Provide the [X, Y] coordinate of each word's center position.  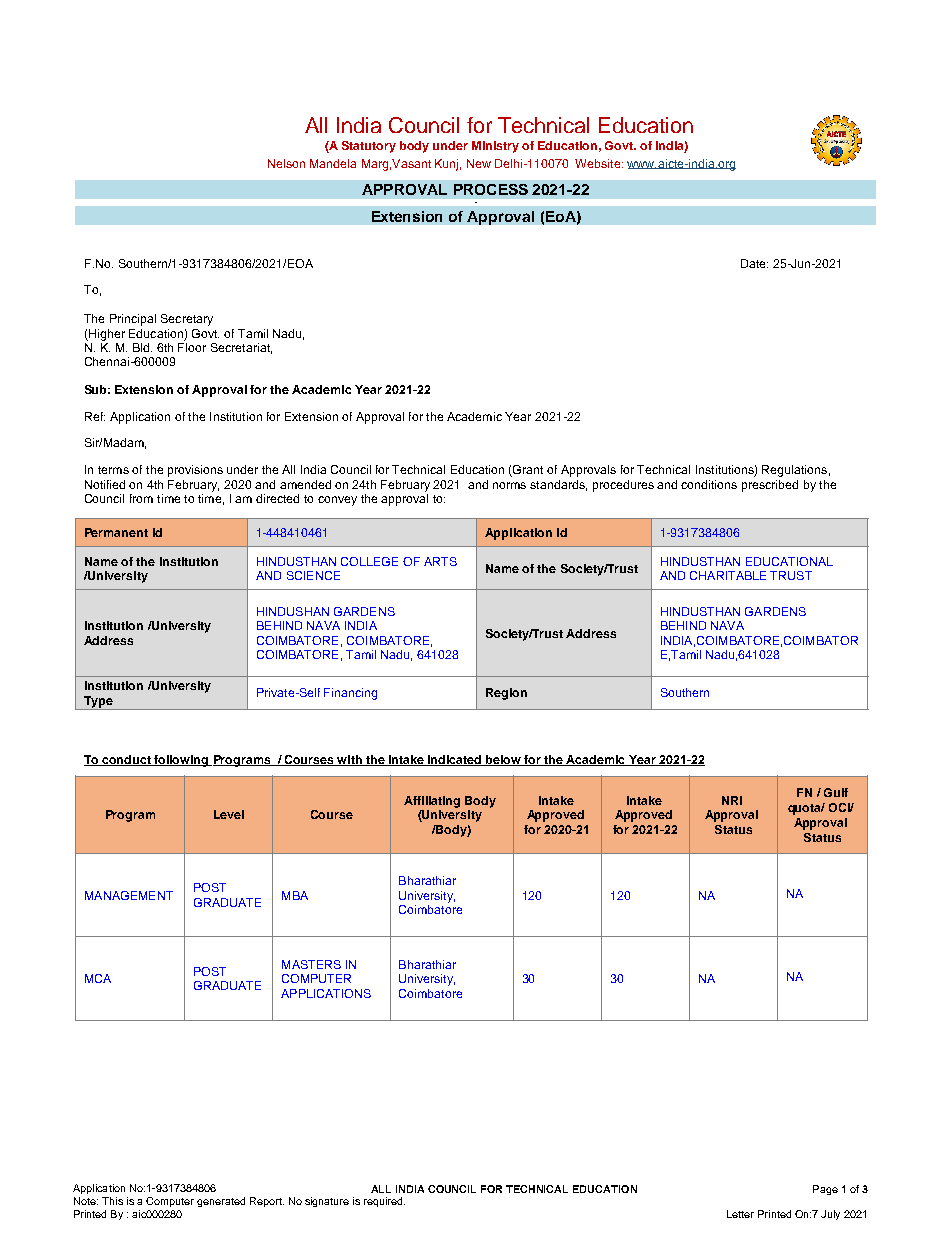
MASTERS [311, 964]
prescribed [770, 486]
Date [754, 263]
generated [221, 1202]
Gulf [836, 792]
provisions [195, 471]
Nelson [286, 163]
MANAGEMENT [129, 895]
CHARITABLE [728, 575]
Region [506, 694]
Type [98, 703]
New [479, 163]
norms [509, 485]
